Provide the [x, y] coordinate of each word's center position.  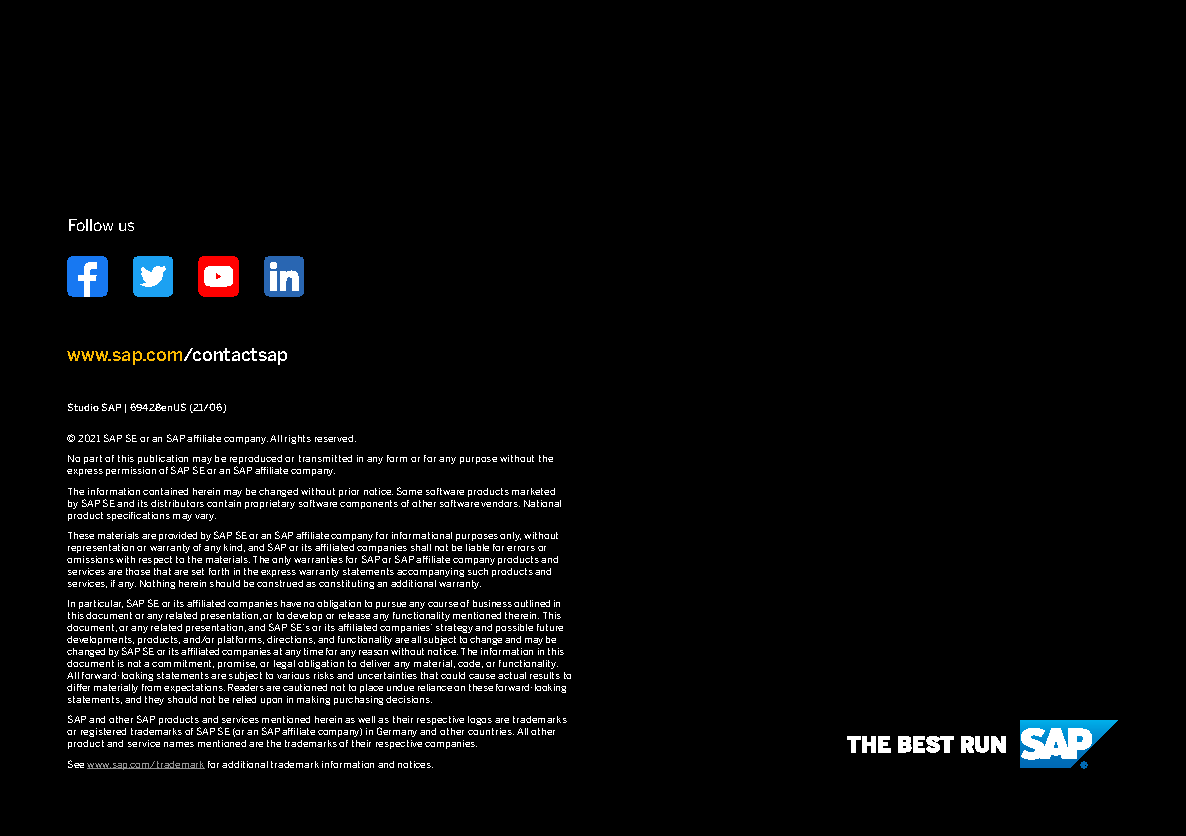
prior [349, 492]
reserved [335, 438]
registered [103, 732]
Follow [91, 225]
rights [298, 439]
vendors [500, 503]
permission [131, 471]
